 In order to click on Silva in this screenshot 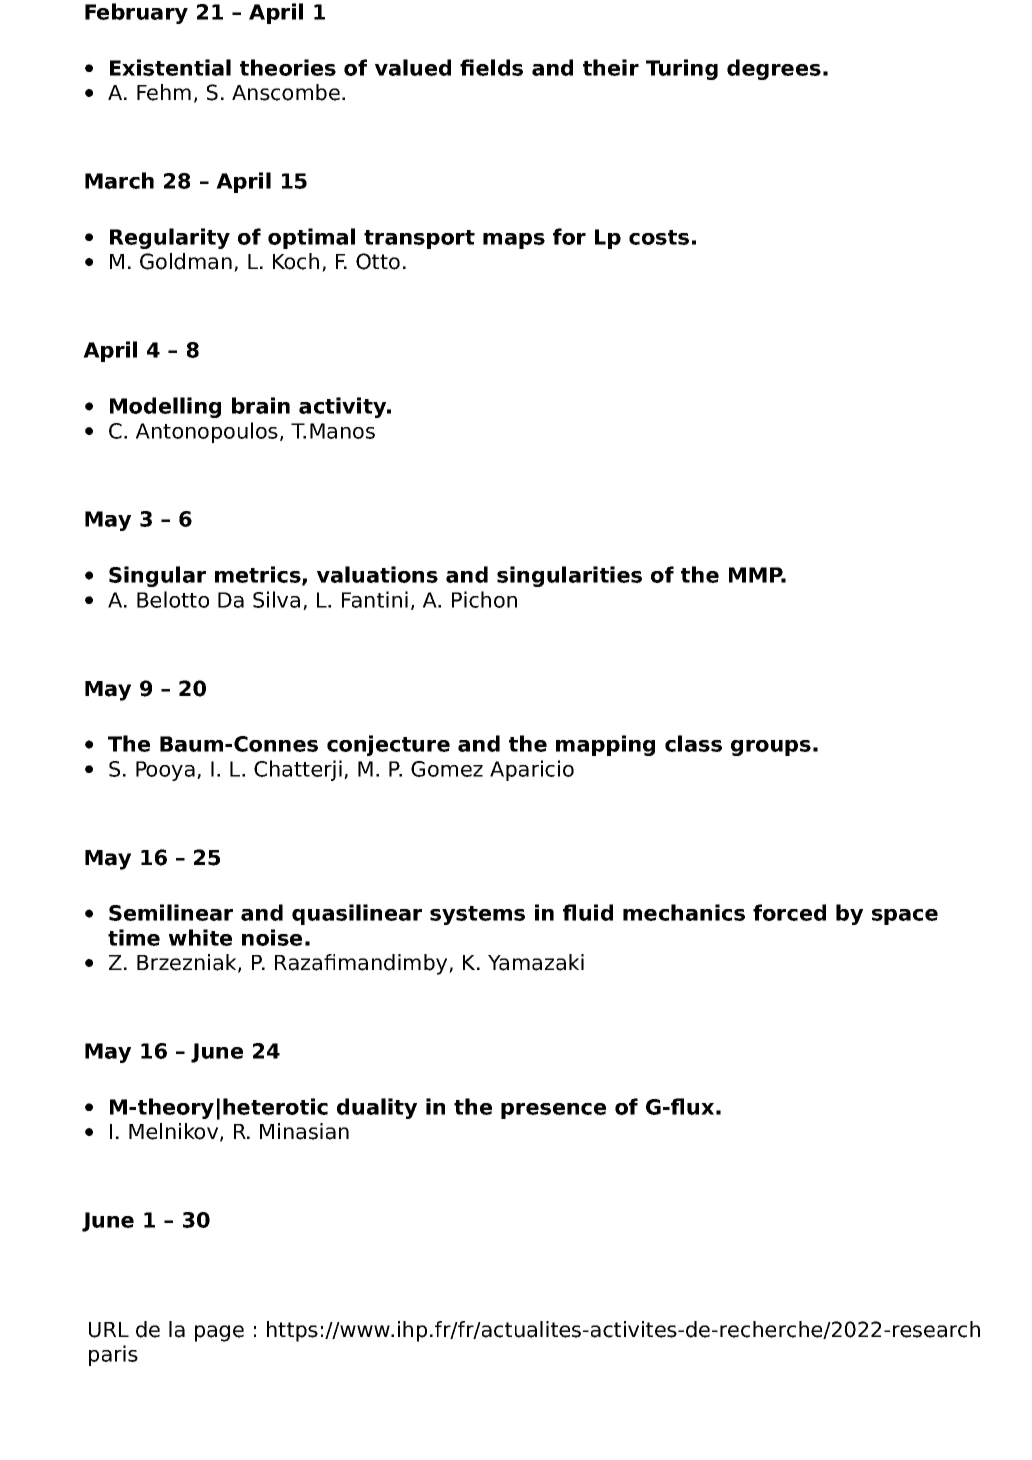, I will do `click(276, 599)`.
